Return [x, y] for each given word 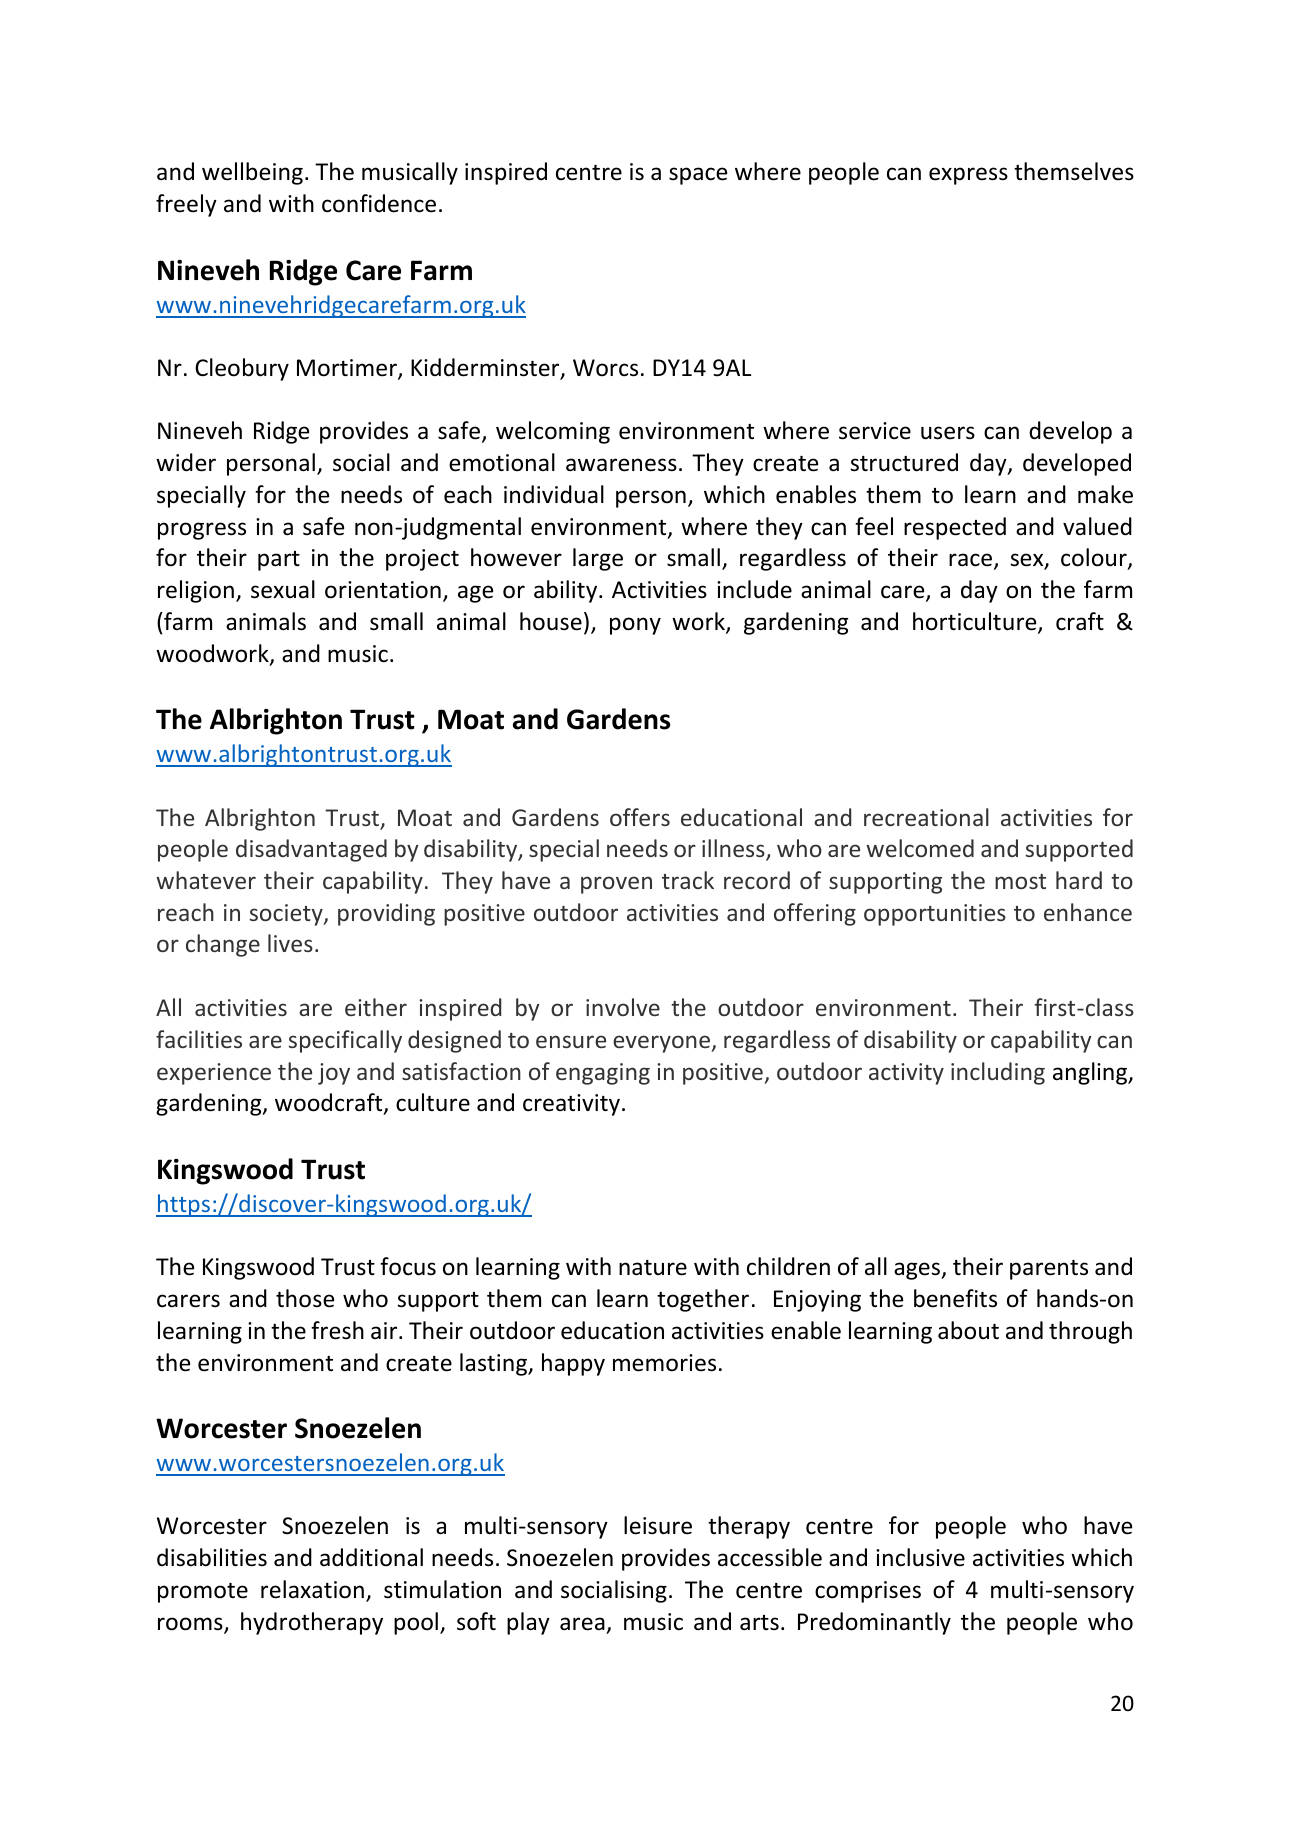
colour [1095, 559]
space [698, 176]
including [998, 1073]
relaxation [312, 1589]
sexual [283, 589]
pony [635, 626]
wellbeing [252, 173]
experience [214, 1074]
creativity [573, 1105]
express [968, 176]
